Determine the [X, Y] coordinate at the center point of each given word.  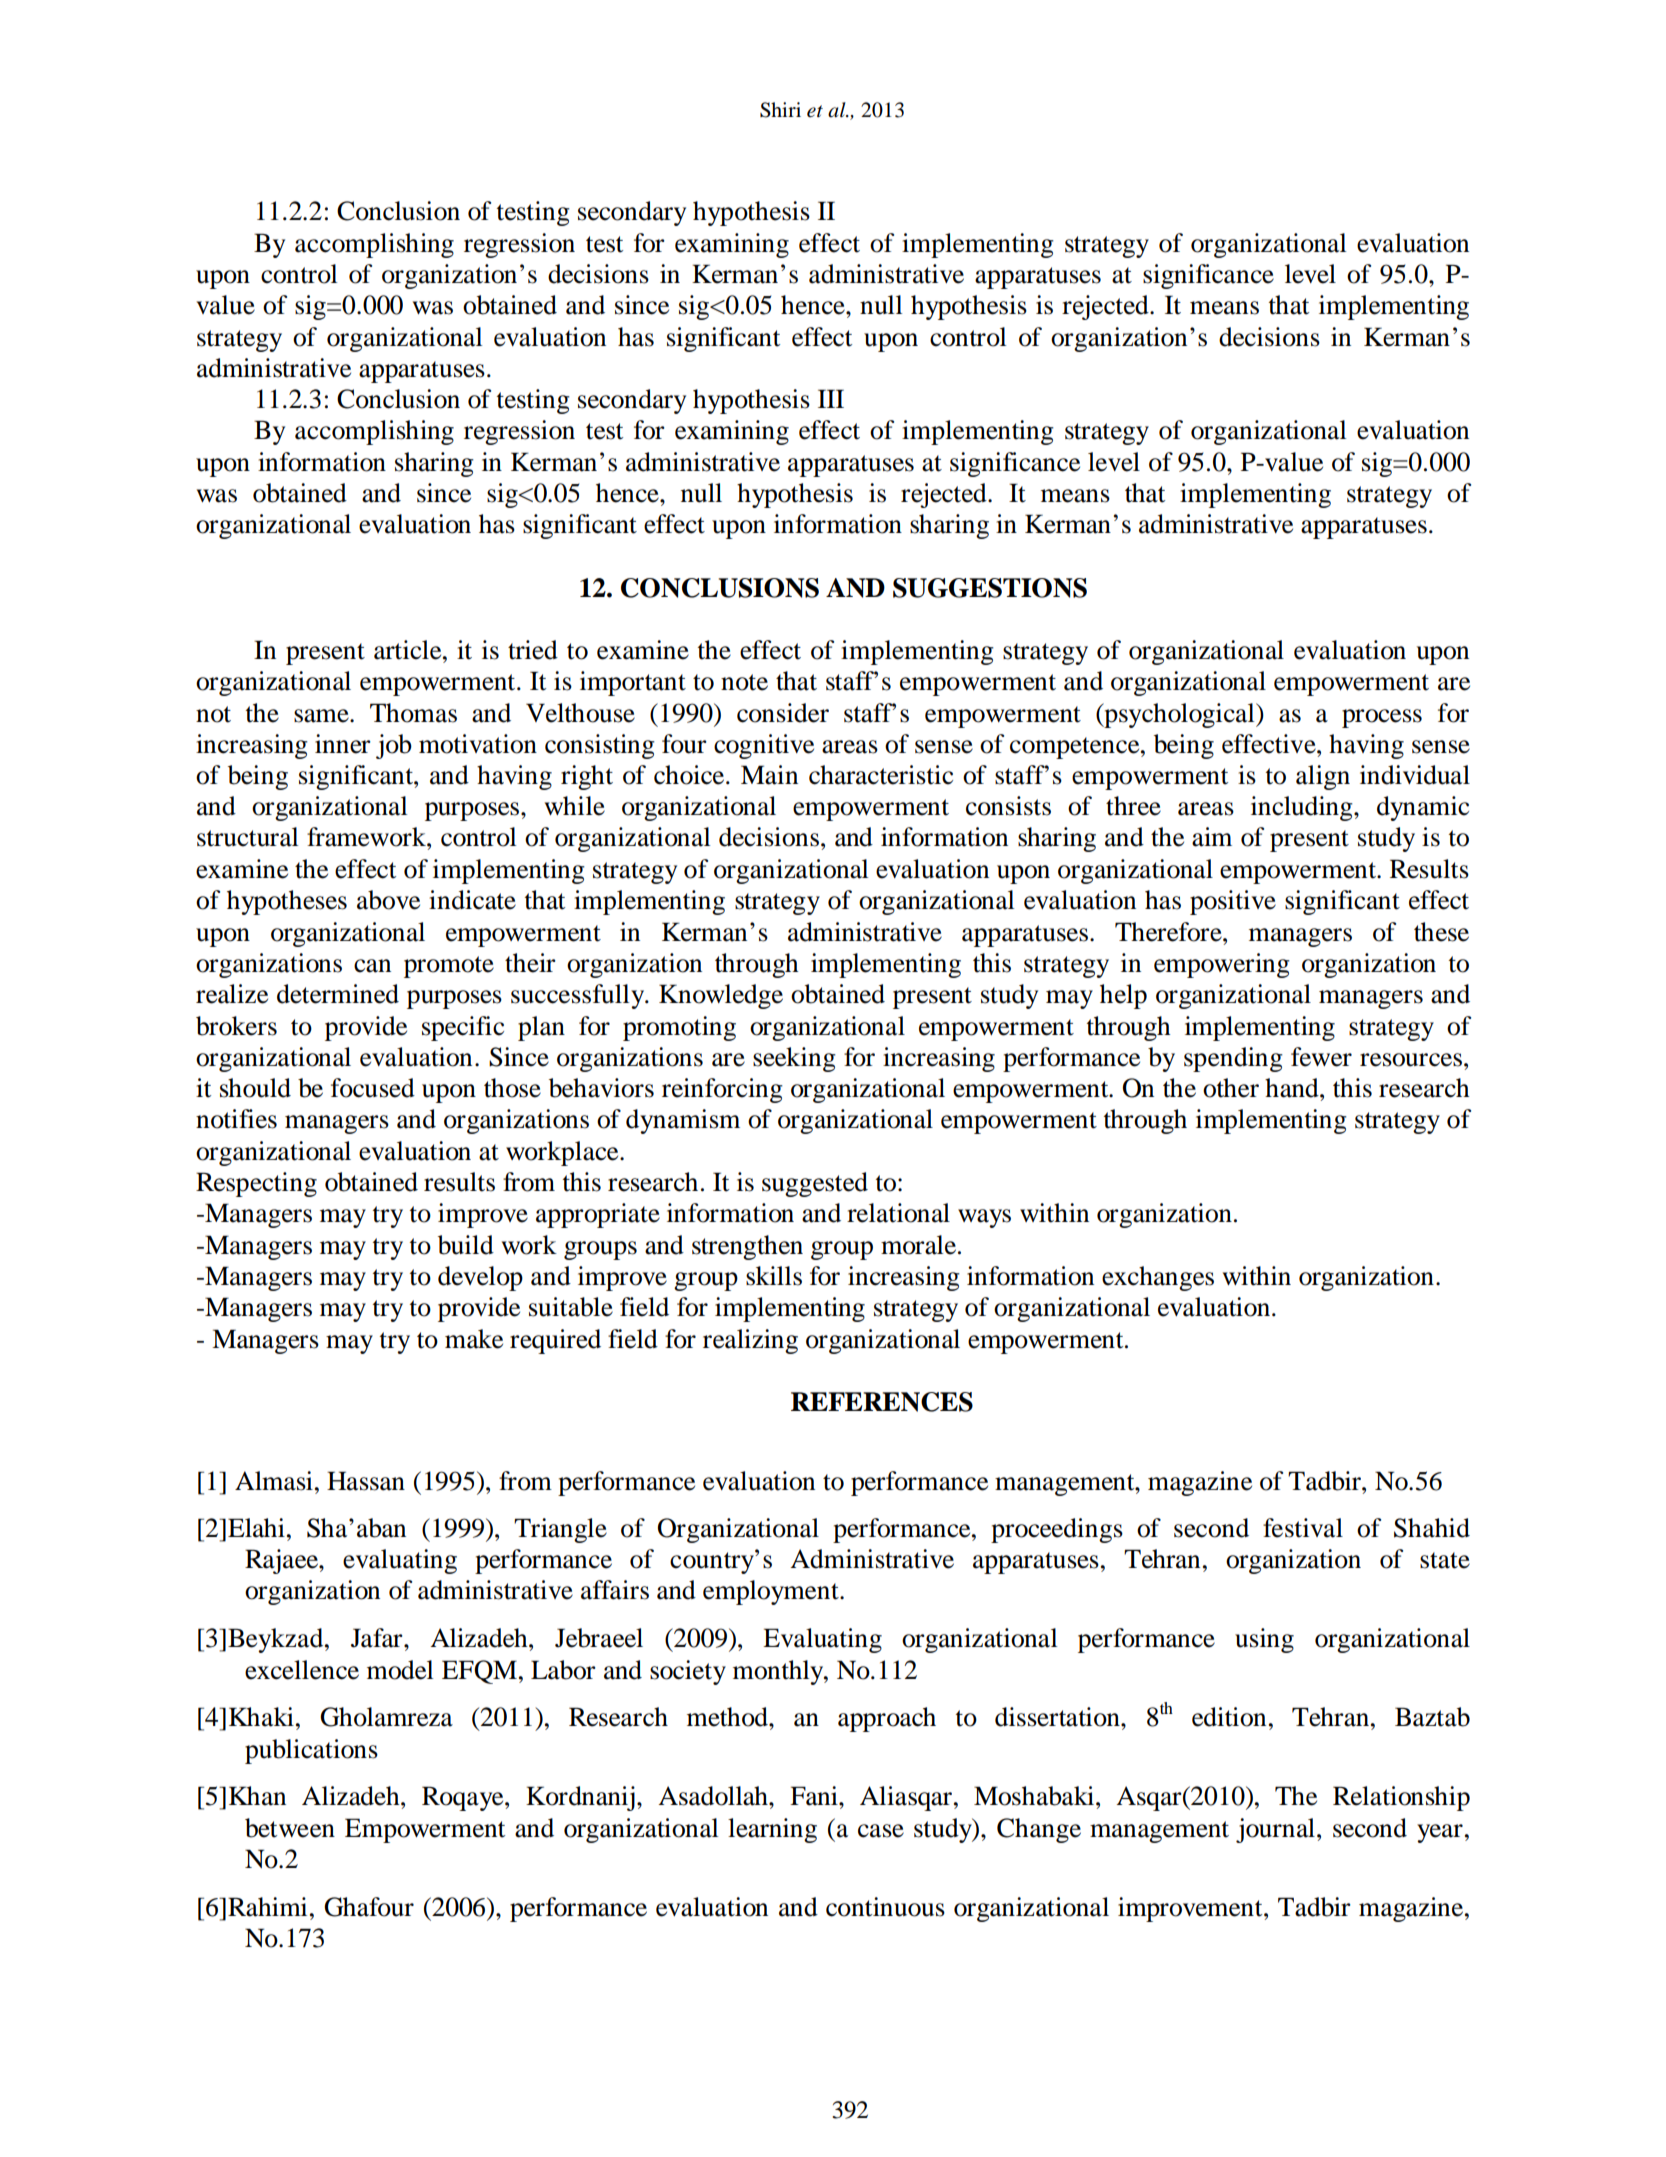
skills [774, 1276]
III [831, 398]
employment [772, 1592]
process [1382, 718]
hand [1293, 1088]
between [290, 1828]
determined [338, 994]
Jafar [378, 1638]
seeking [794, 1059]
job [394, 746]
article [409, 650]
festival [1303, 1528]
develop [480, 1278]
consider [783, 713]
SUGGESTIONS [990, 588]
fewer [1321, 1057]
